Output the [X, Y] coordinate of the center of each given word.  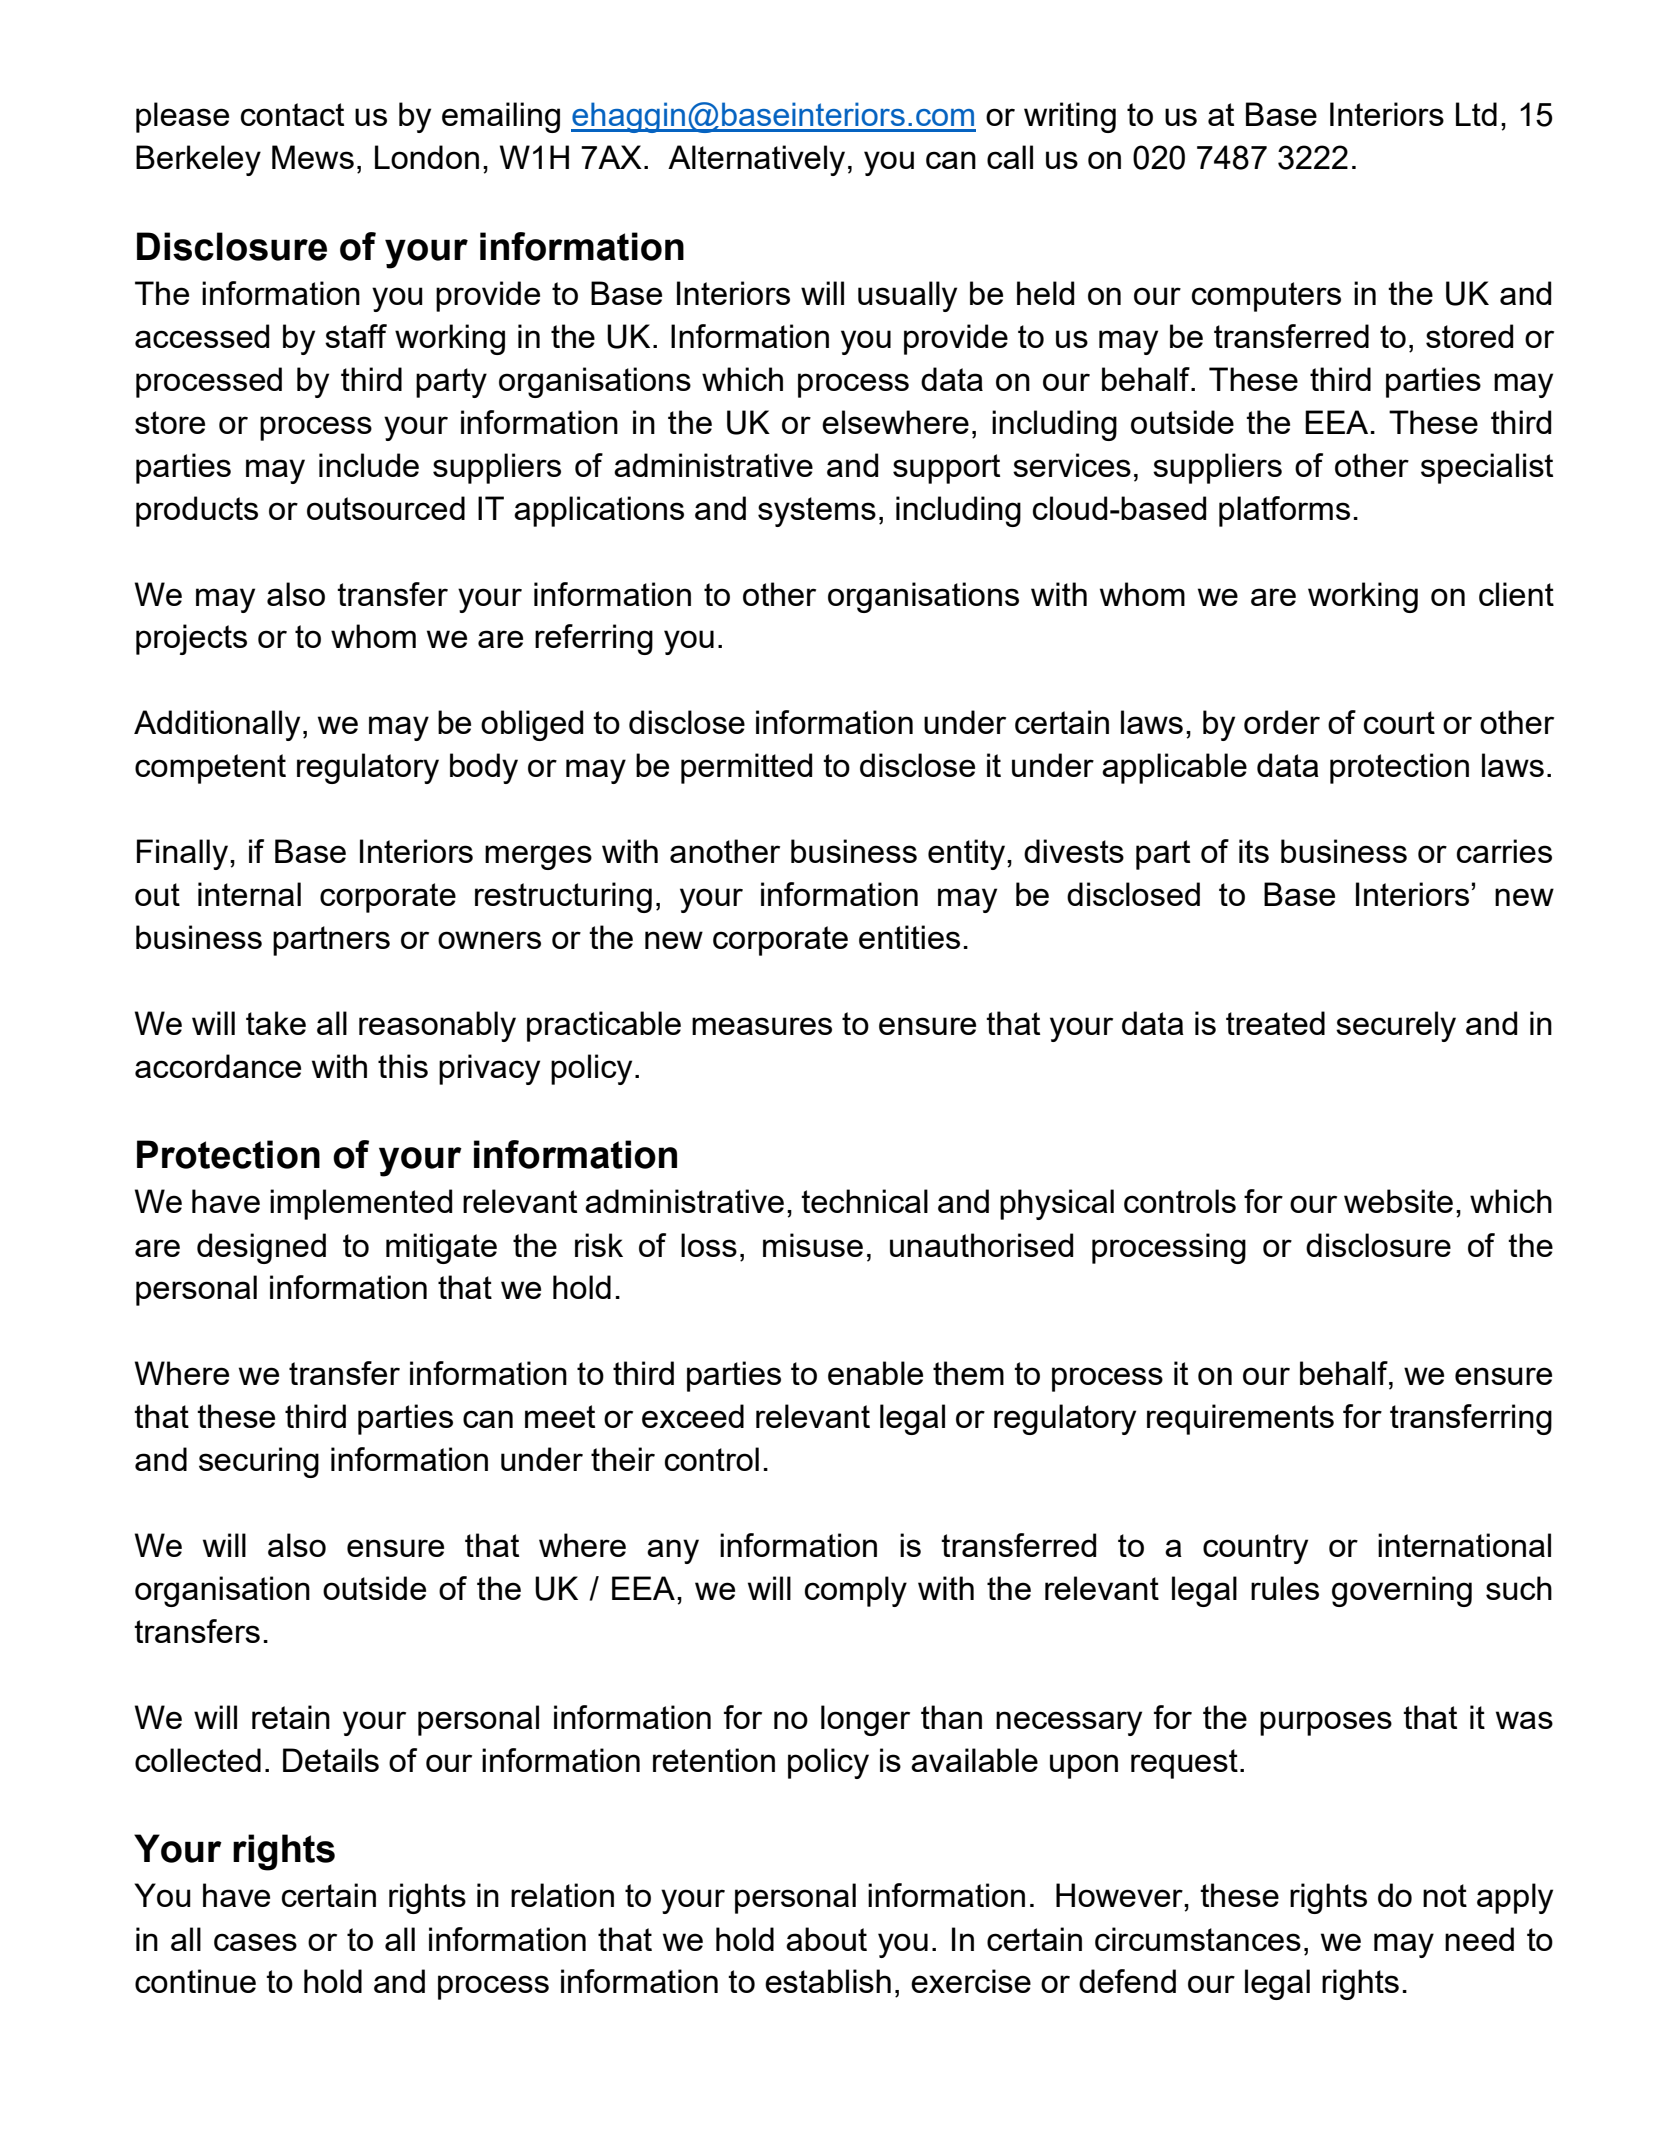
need [1479, 1939]
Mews [313, 157]
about [826, 1939]
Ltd [1476, 114]
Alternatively [756, 160]
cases [255, 1942]
